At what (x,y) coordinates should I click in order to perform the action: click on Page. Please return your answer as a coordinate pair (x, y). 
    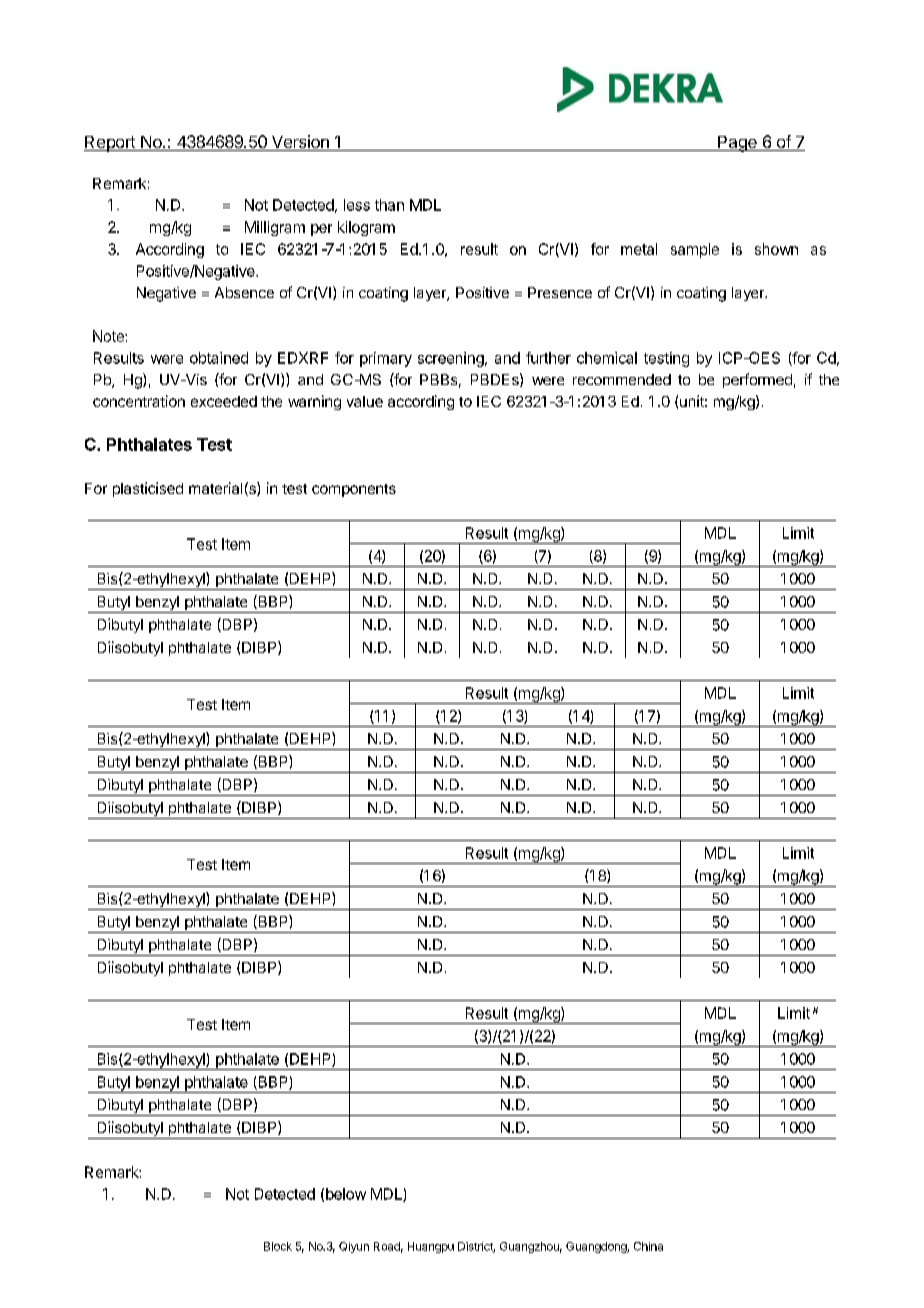
    Looking at the image, I should click on (737, 144).
